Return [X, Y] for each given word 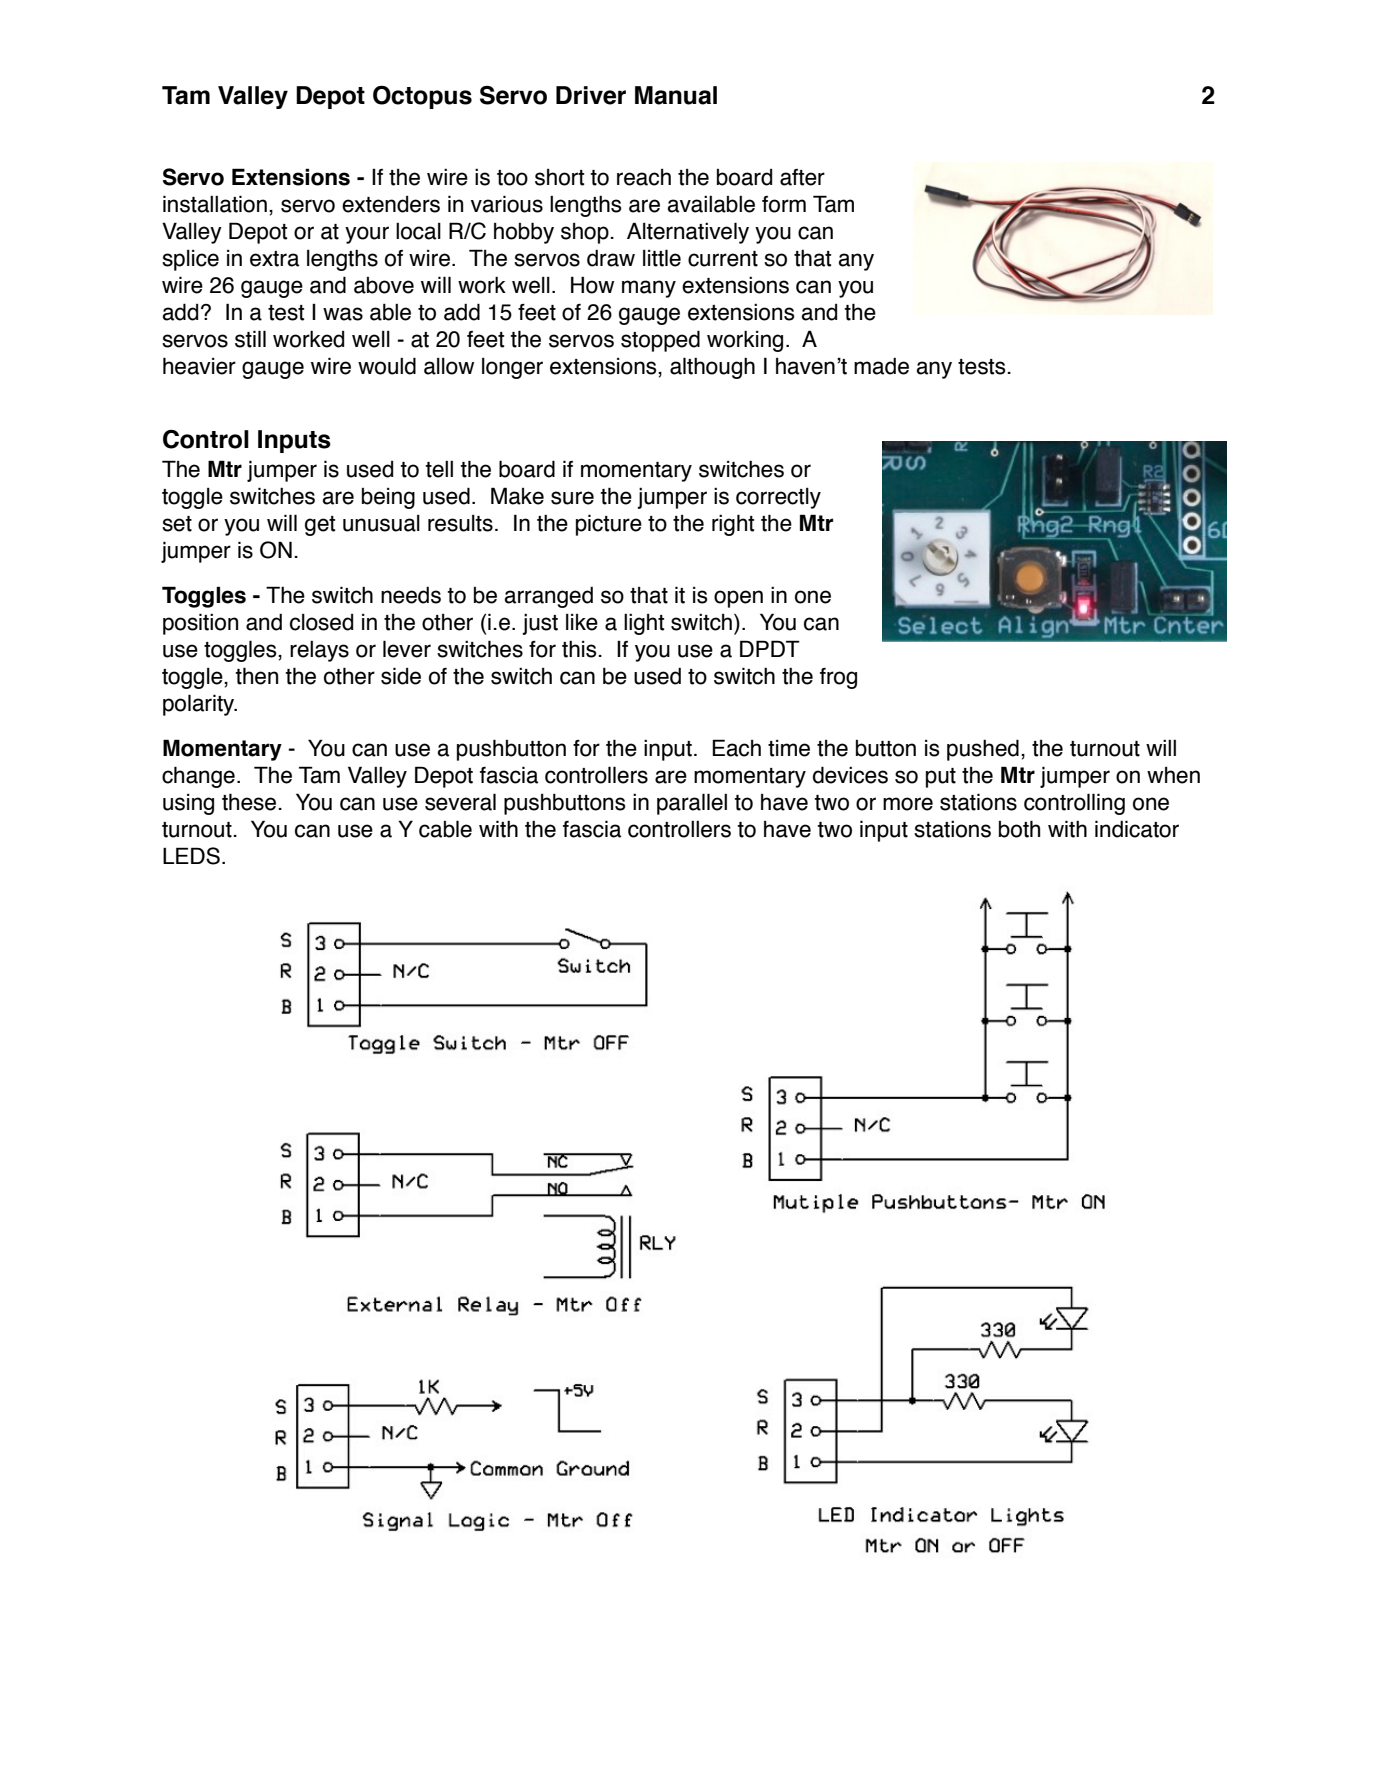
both [1019, 829]
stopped [660, 341]
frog [838, 678]
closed [321, 622]
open [738, 599]
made [881, 366]
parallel [692, 804]
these [250, 802]
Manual [676, 95]
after [802, 177]
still [250, 339]
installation [215, 204]
